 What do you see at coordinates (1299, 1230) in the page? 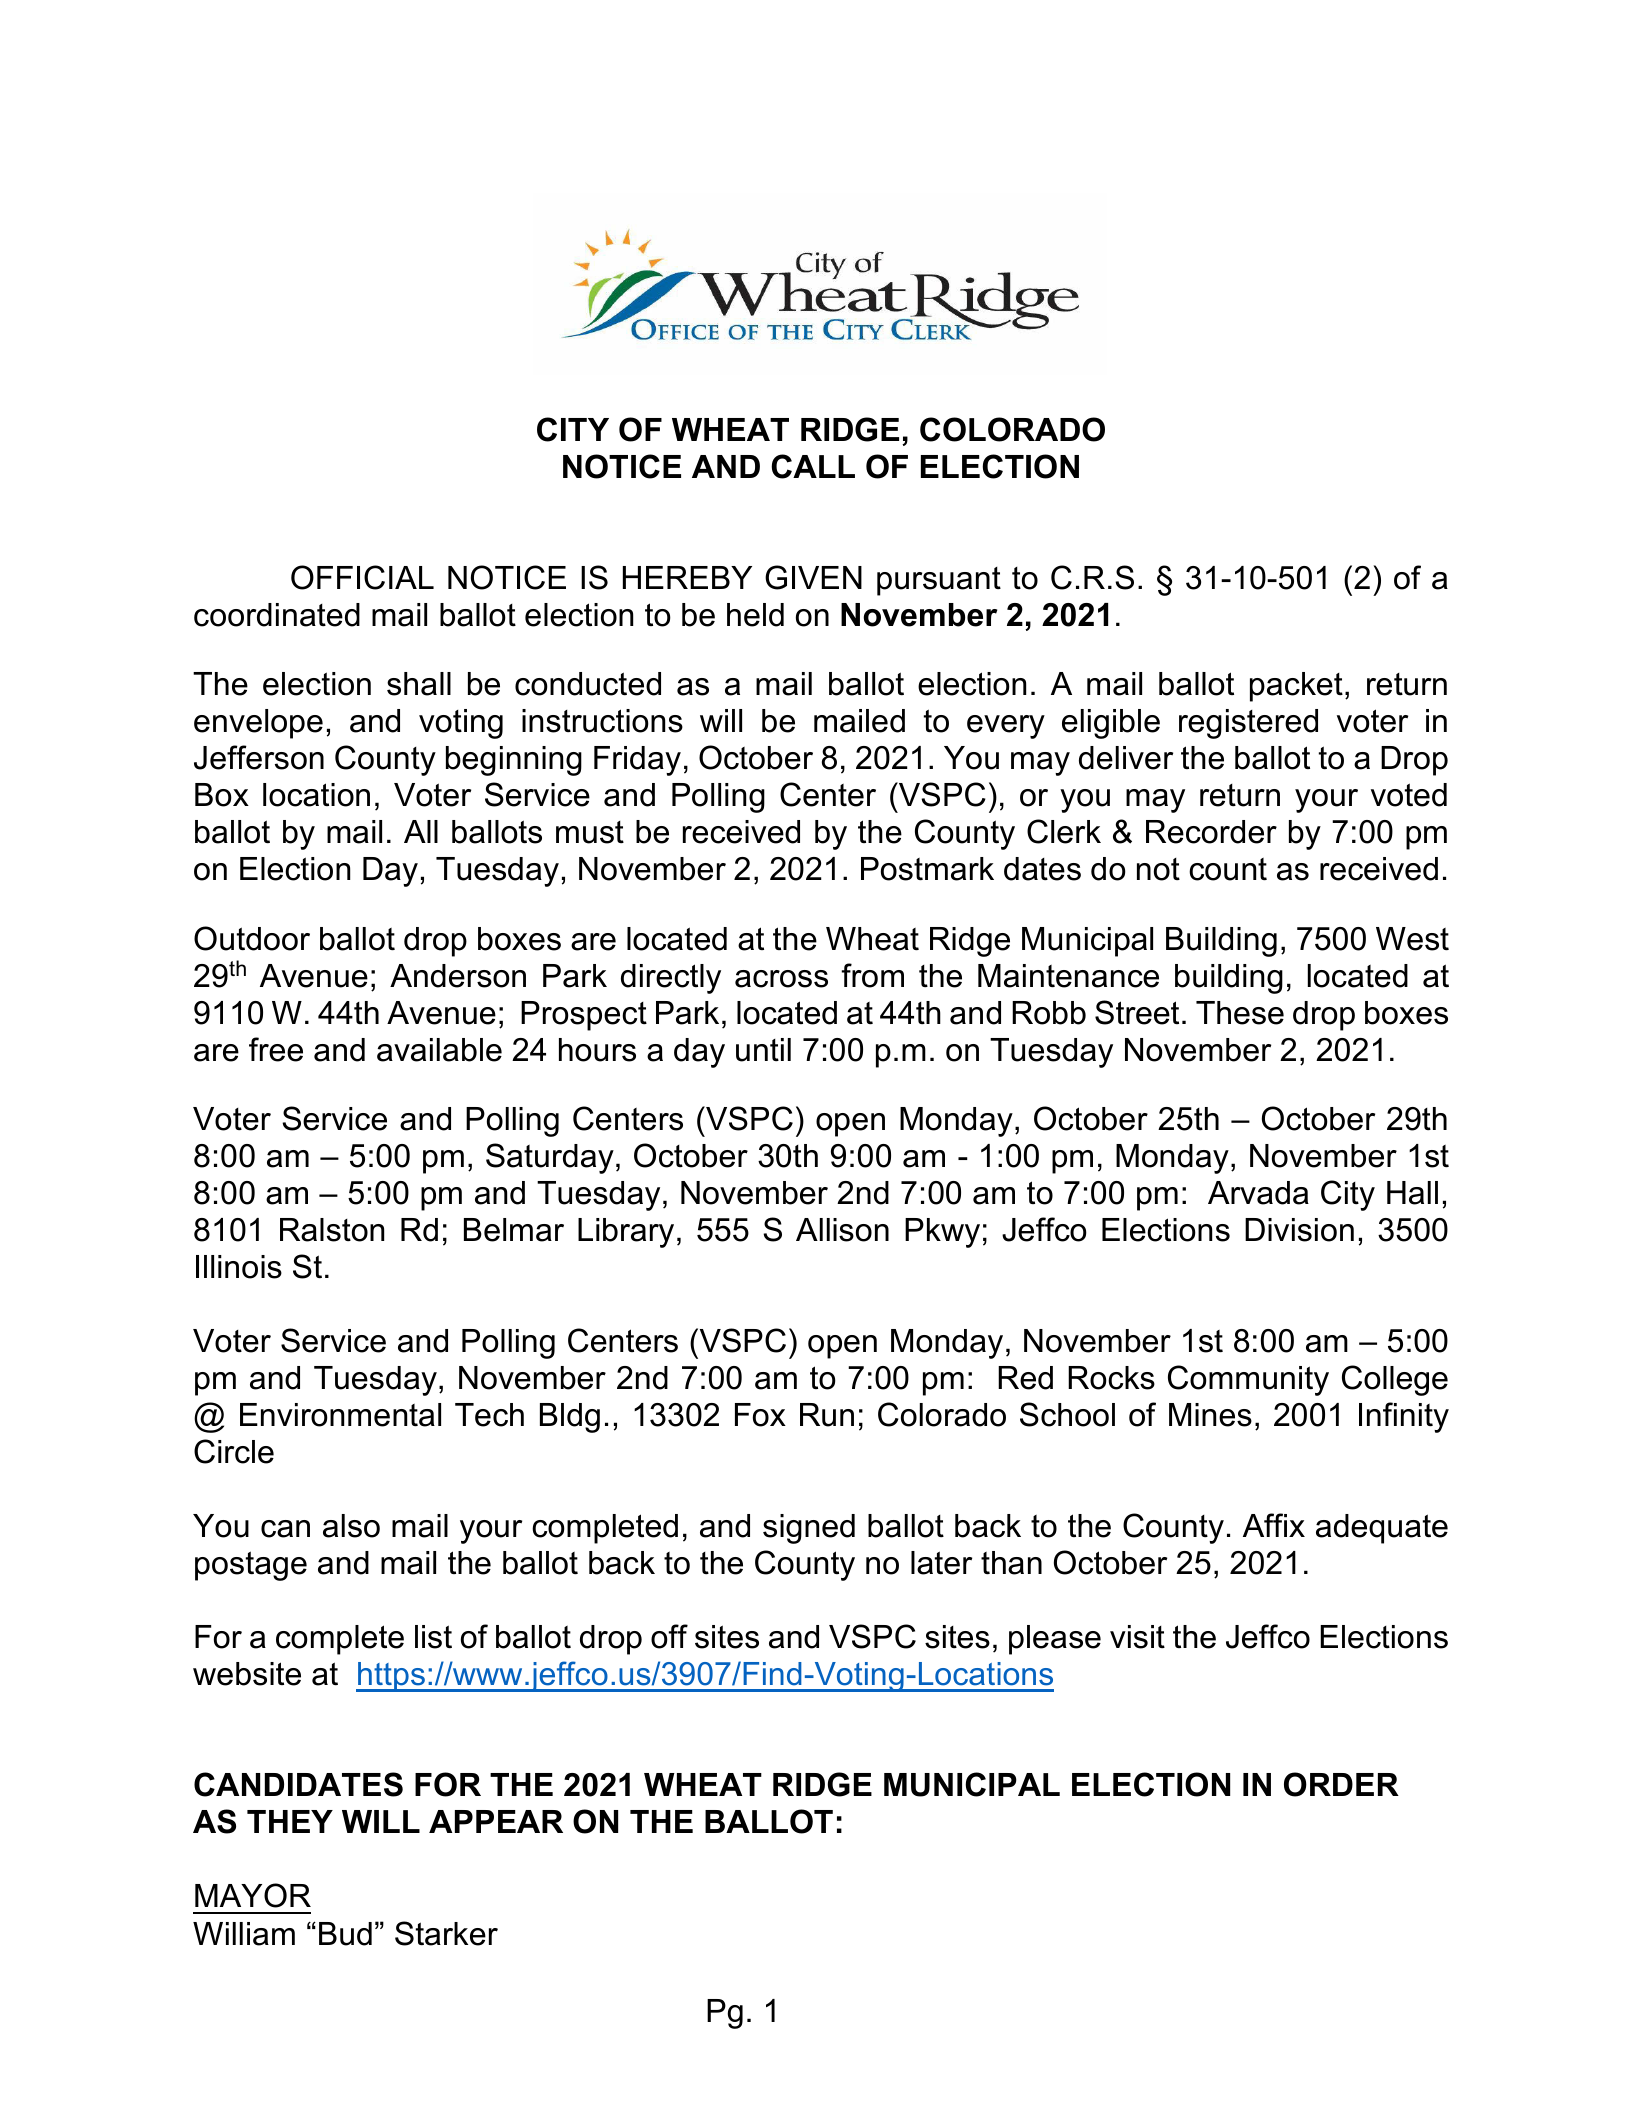
I see `Division` at bounding box center [1299, 1230].
